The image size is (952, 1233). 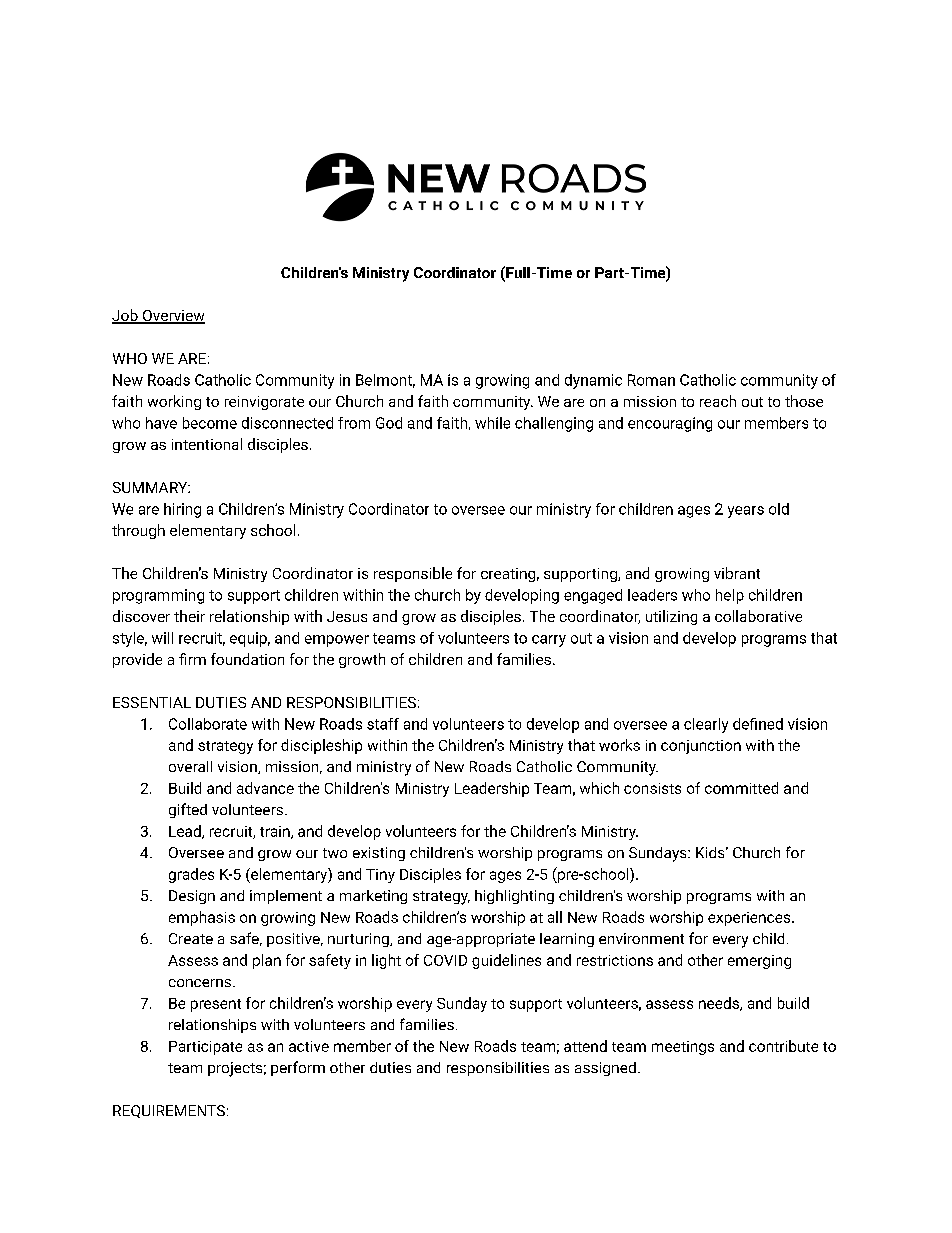 I want to click on hiring, so click(x=182, y=510).
